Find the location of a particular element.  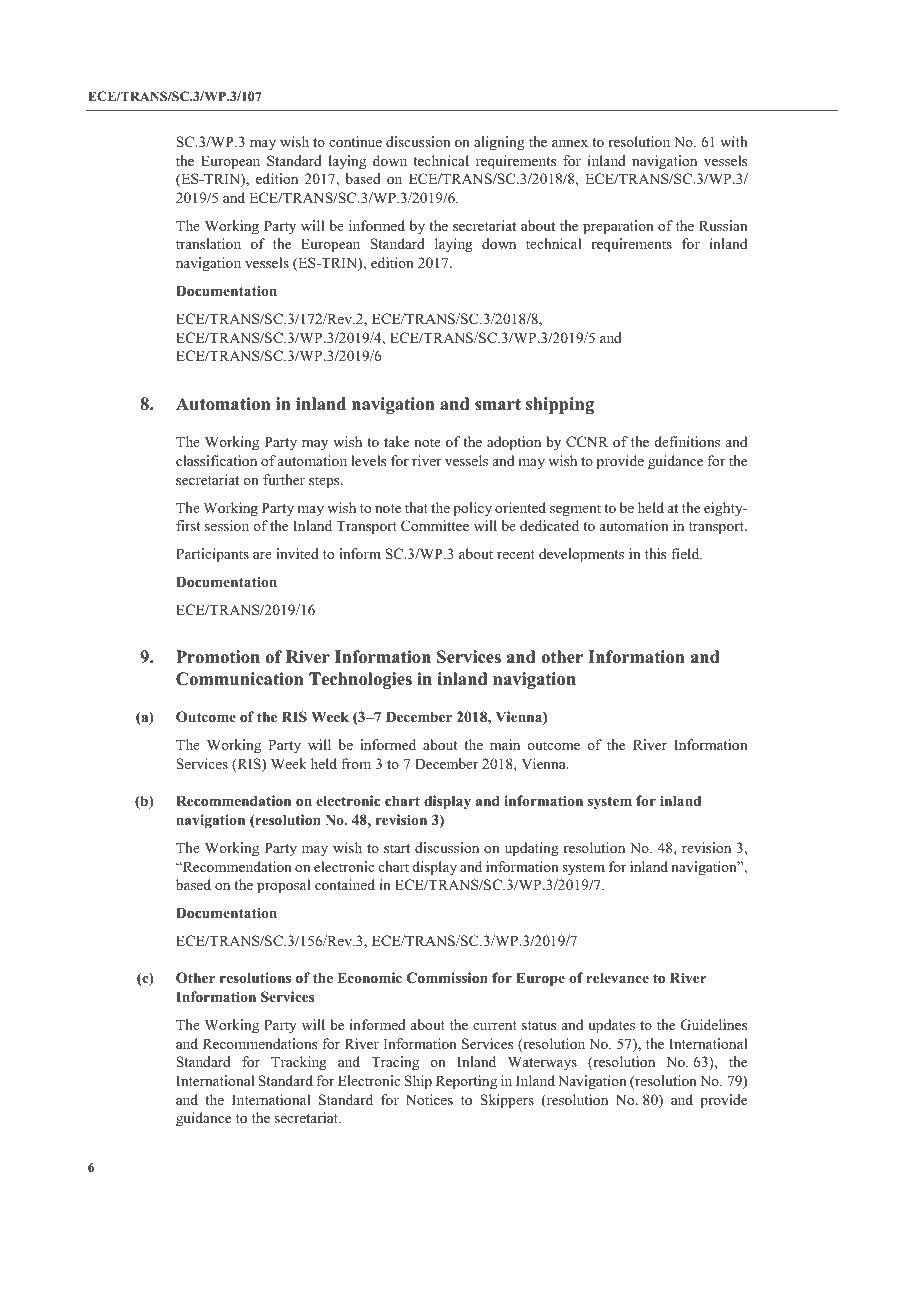

policy is located at coordinates (472, 509).
